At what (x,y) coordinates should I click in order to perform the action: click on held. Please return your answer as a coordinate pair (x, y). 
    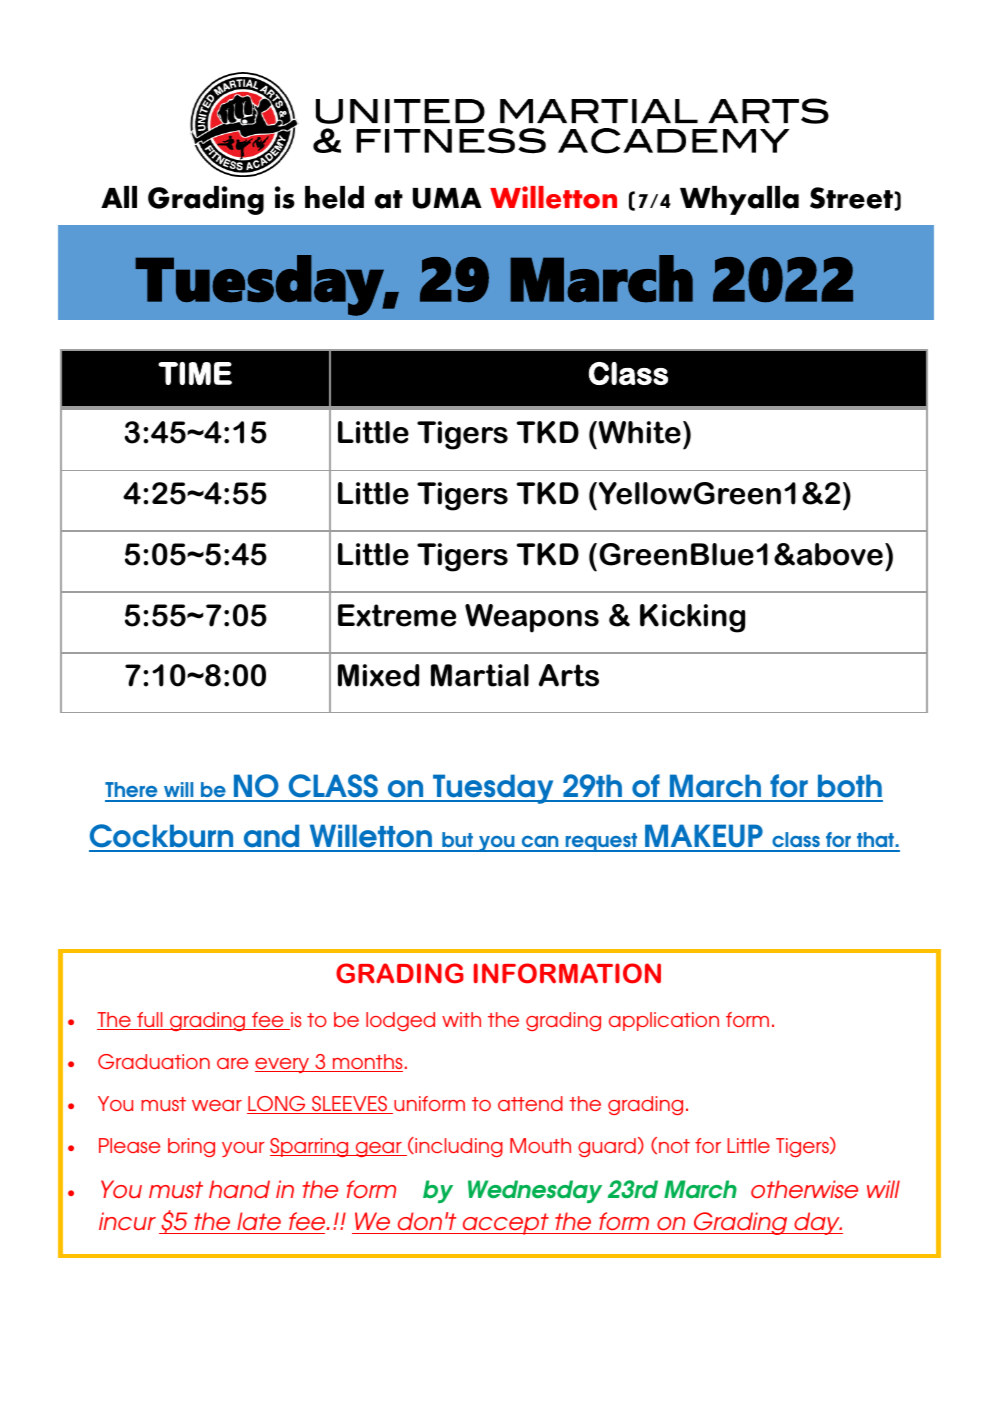
    Looking at the image, I should click on (334, 197).
